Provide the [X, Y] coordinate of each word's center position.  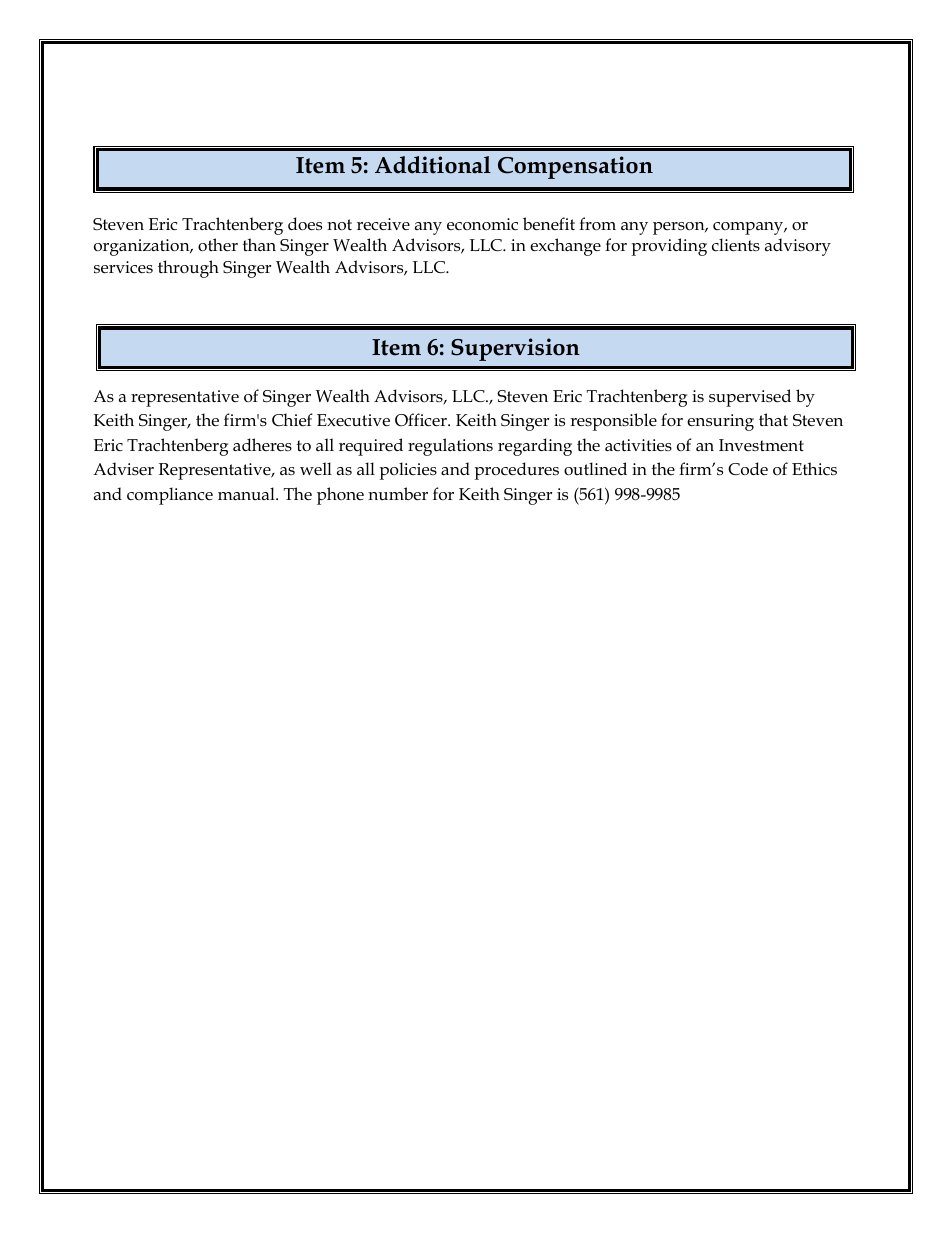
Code [748, 469]
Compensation [575, 167]
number [398, 494]
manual [247, 493]
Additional [433, 165]
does [305, 224]
